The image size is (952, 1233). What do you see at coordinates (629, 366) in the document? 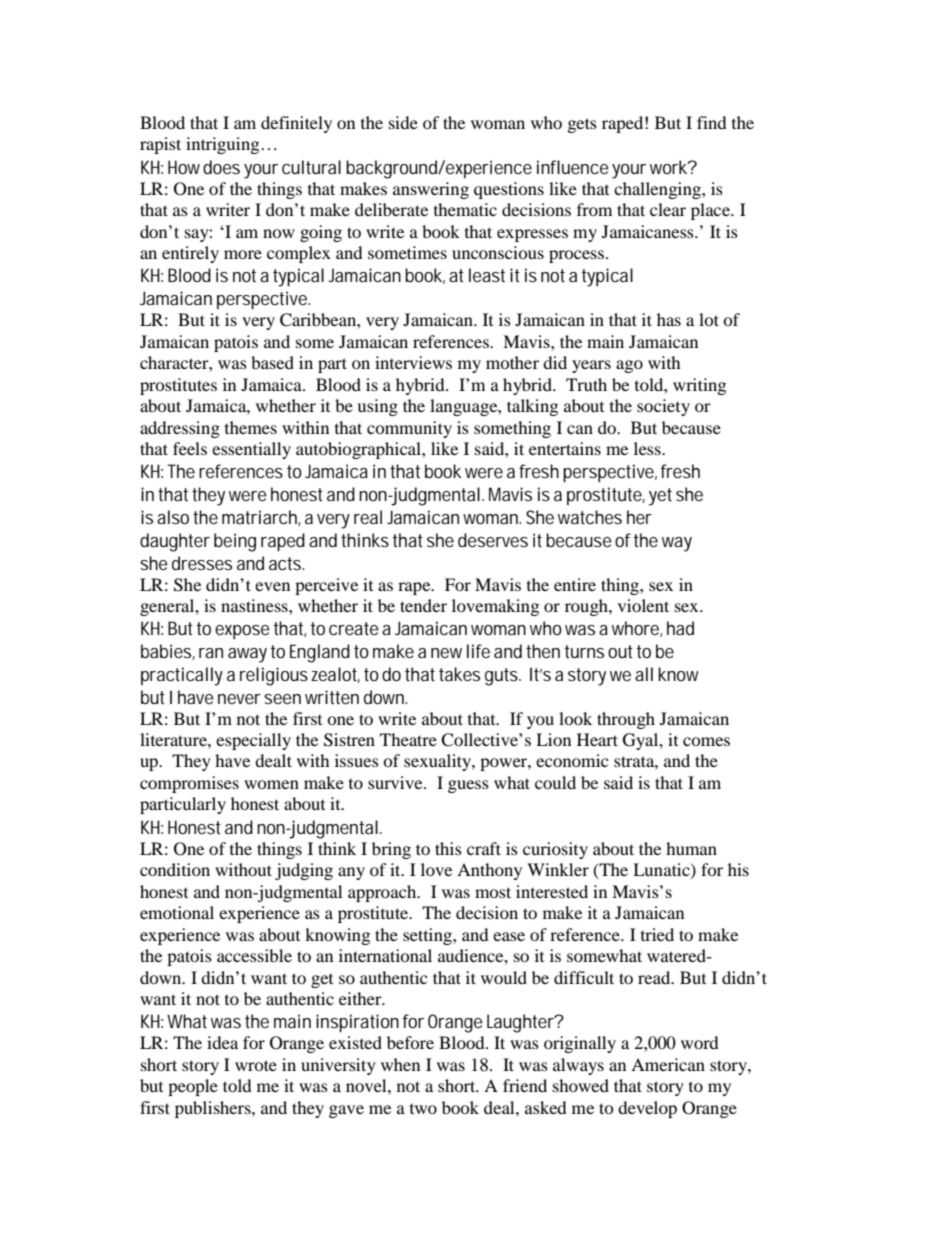
I see `ago` at bounding box center [629, 366].
